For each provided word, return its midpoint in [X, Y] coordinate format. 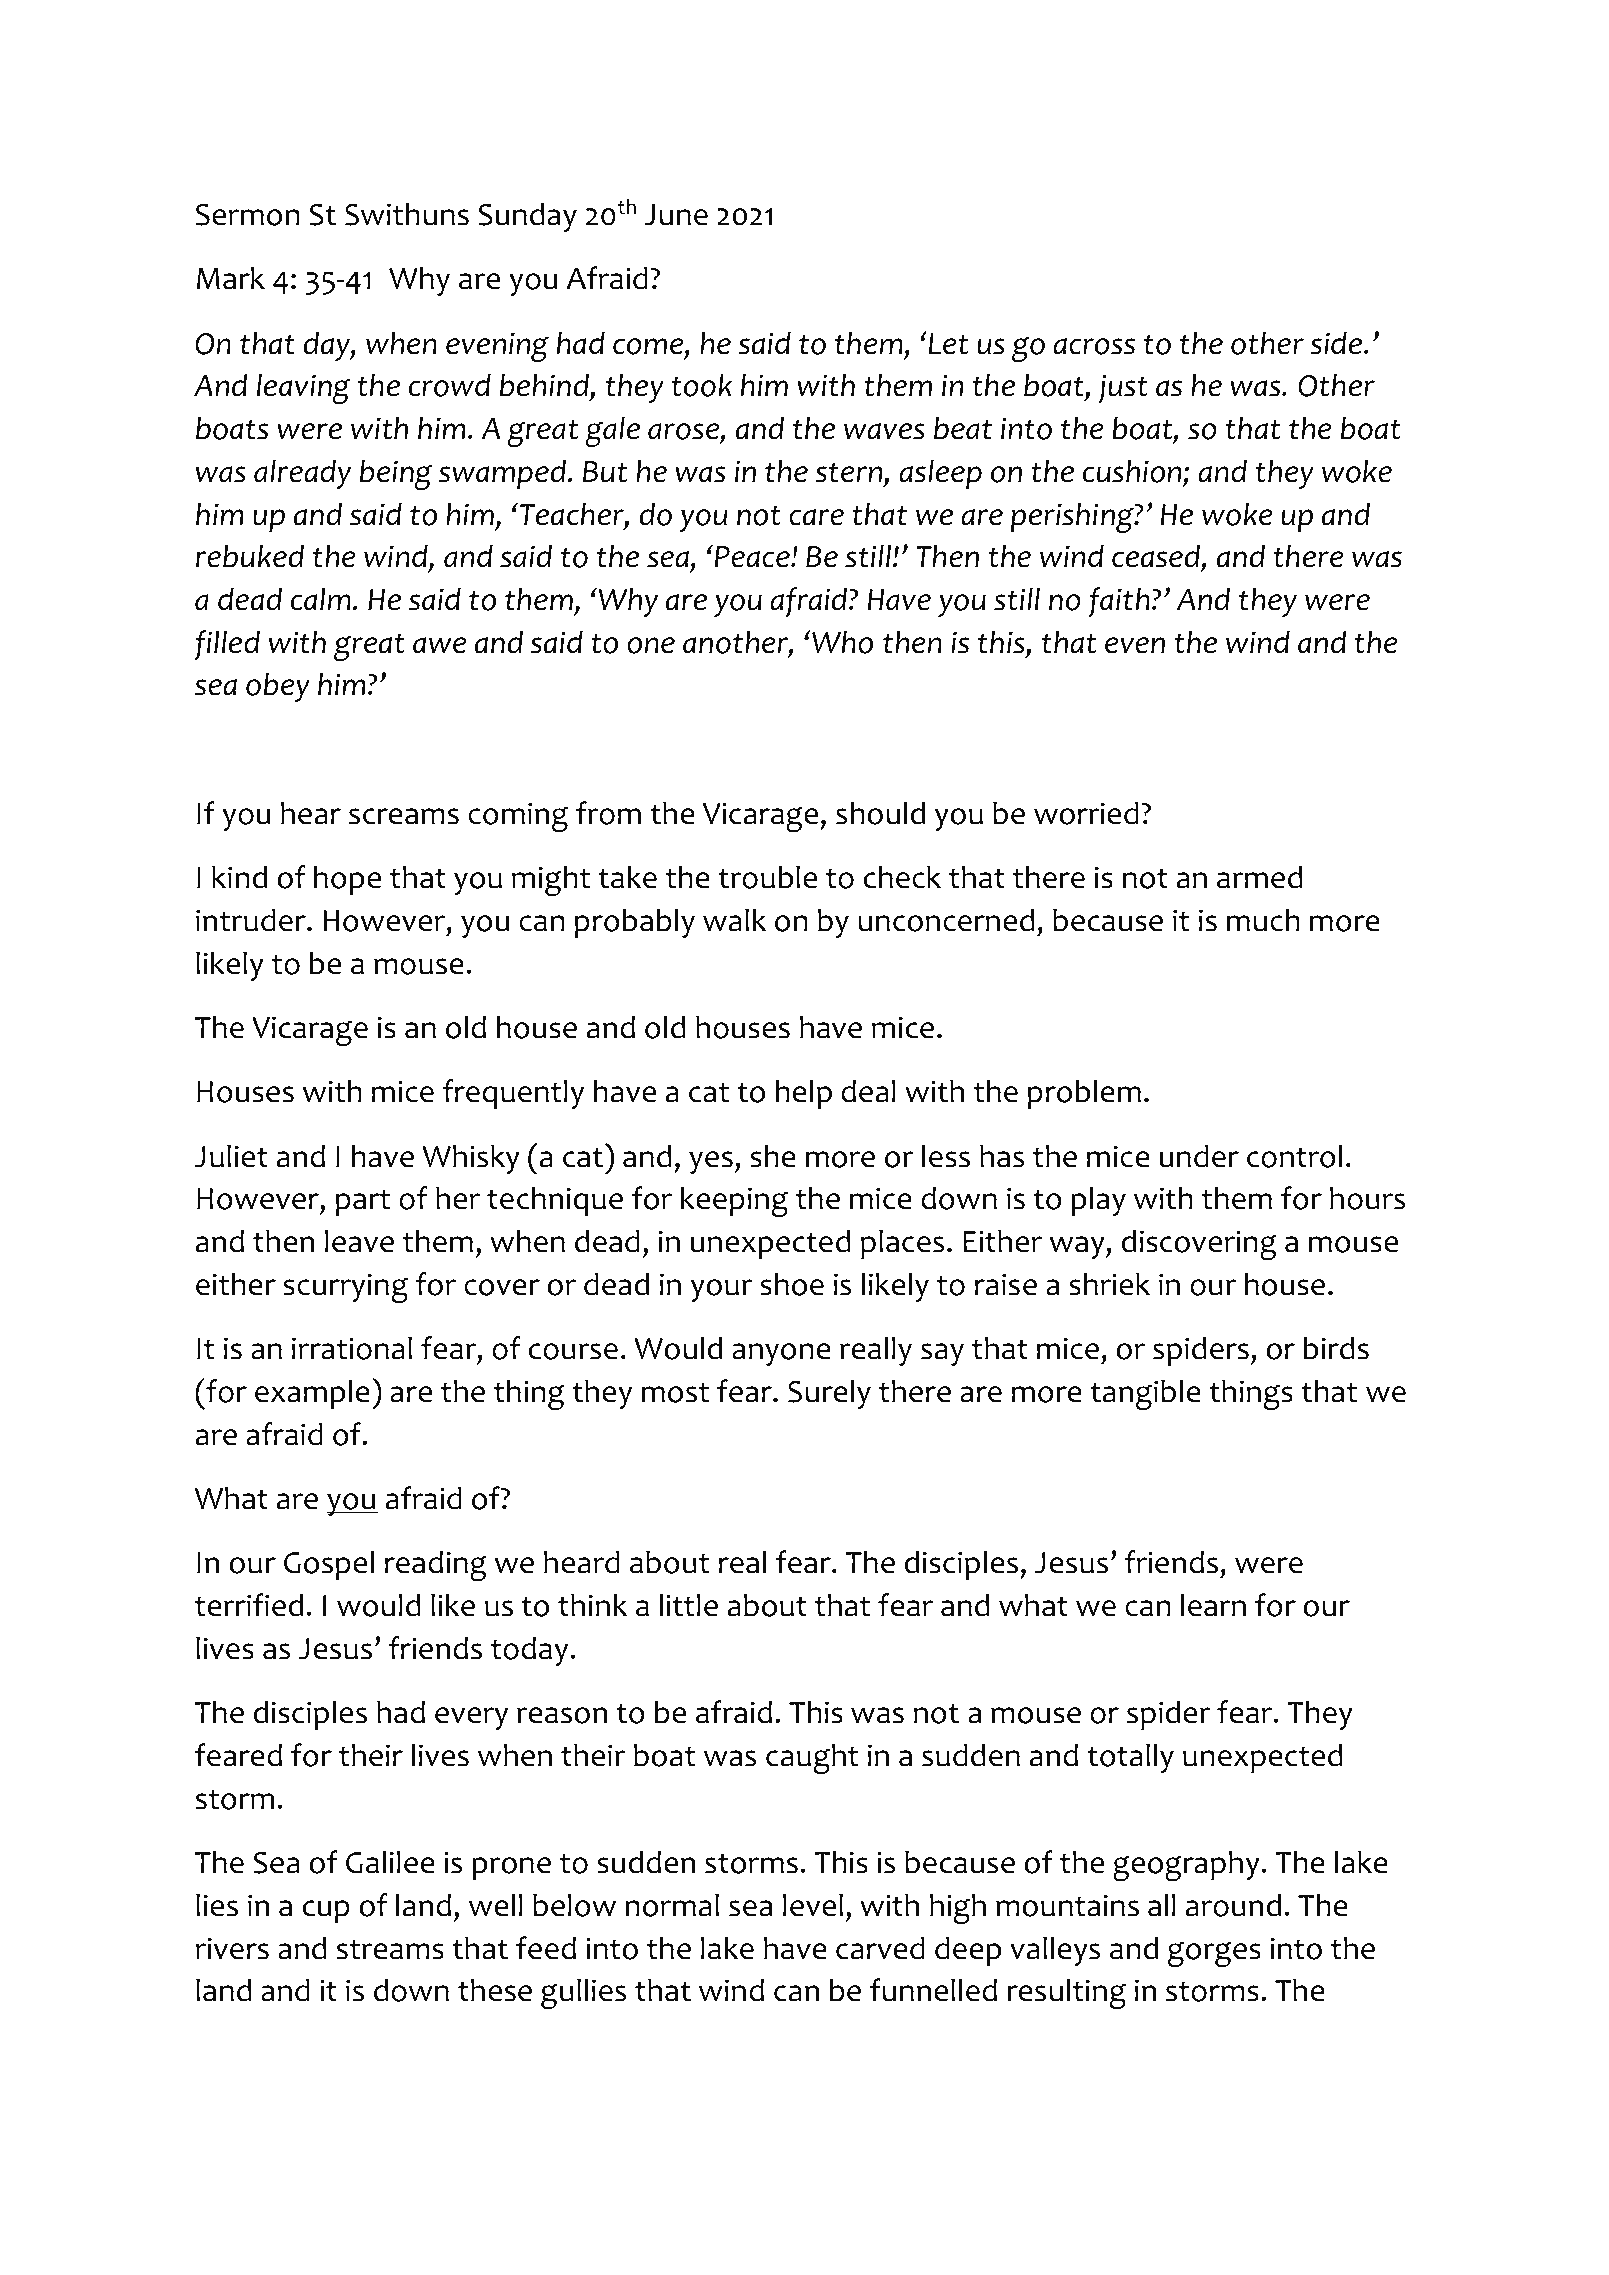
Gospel [329, 1565]
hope [347, 880]
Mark [231, 278]
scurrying [345, 1288]
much [1263, 920]
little [688, 1605]
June [676, 215]
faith [1119, 602]
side [1337, 343]
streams [390, 1949]
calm [321, 599]
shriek [1109, 1284]
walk [734, 920]
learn [1213, 1605]
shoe [792, 1284]
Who [842, 642]
